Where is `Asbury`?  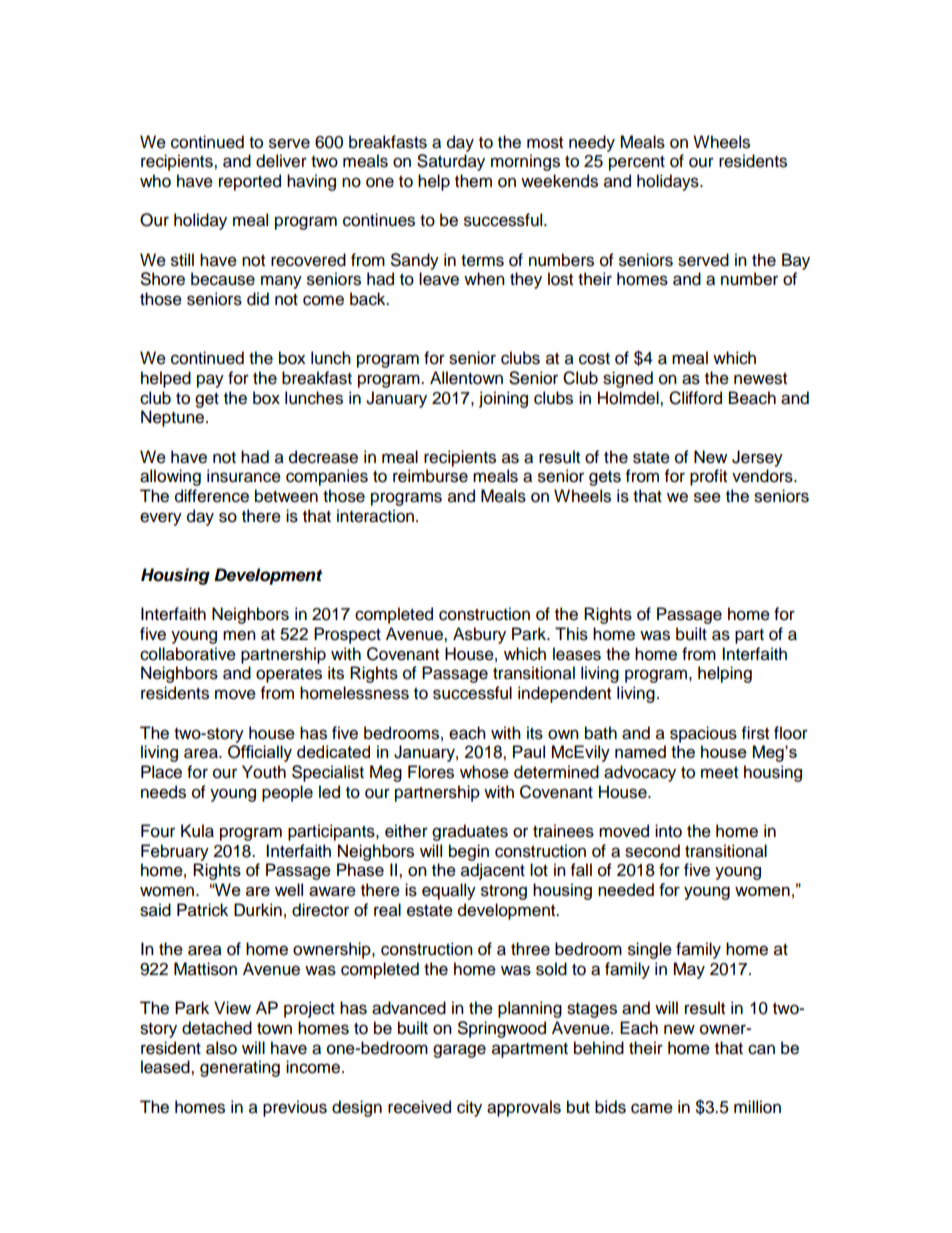 Asbury is located at coordinates (479, 635).
